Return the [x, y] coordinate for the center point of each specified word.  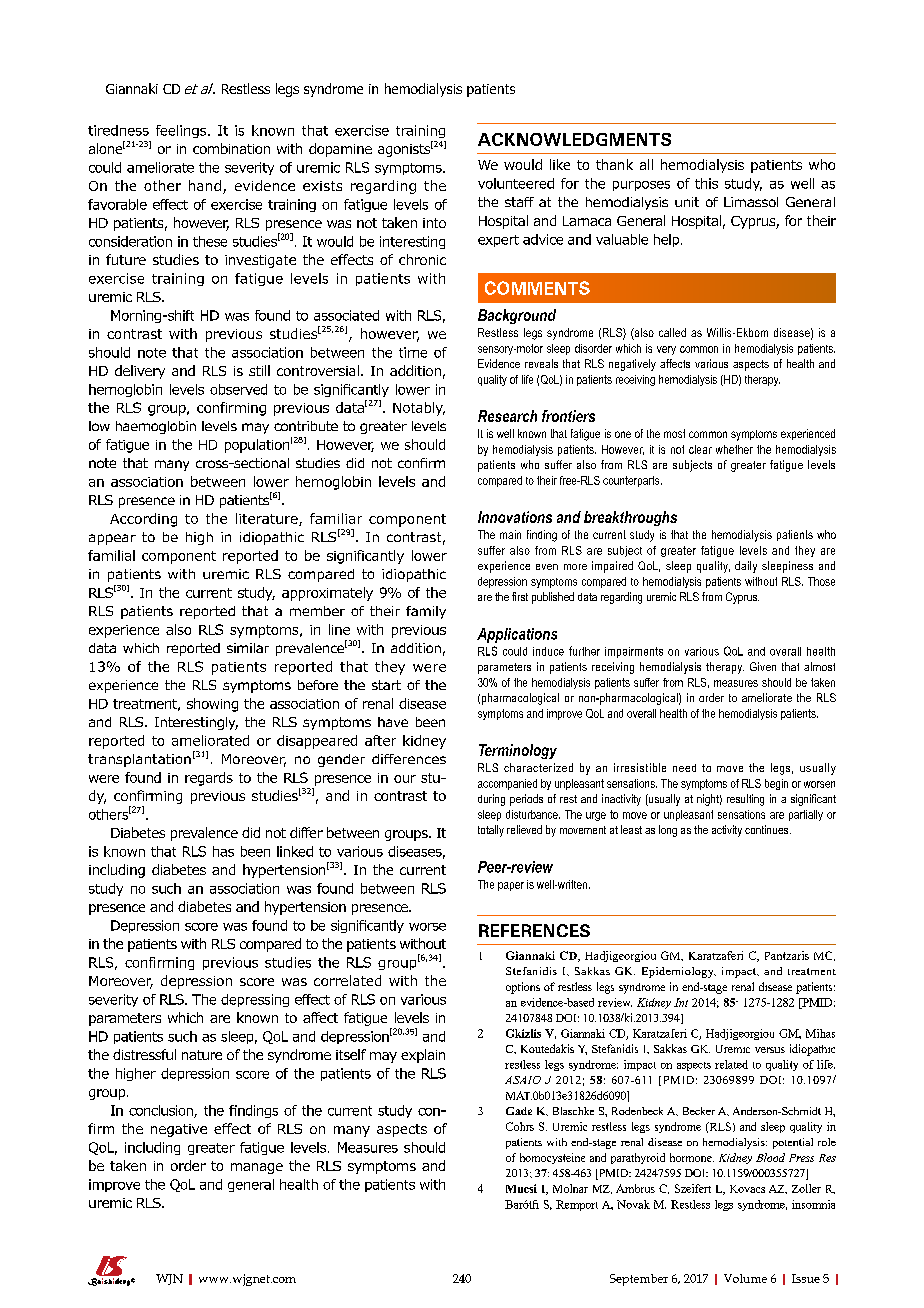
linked [295, 851]
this [706, 183]
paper [511, 886]
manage [257, 1168]
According [143, 520]
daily [746, 567]
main [510, 534]
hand [205, 185]
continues [768, 829]
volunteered [516, 183]
